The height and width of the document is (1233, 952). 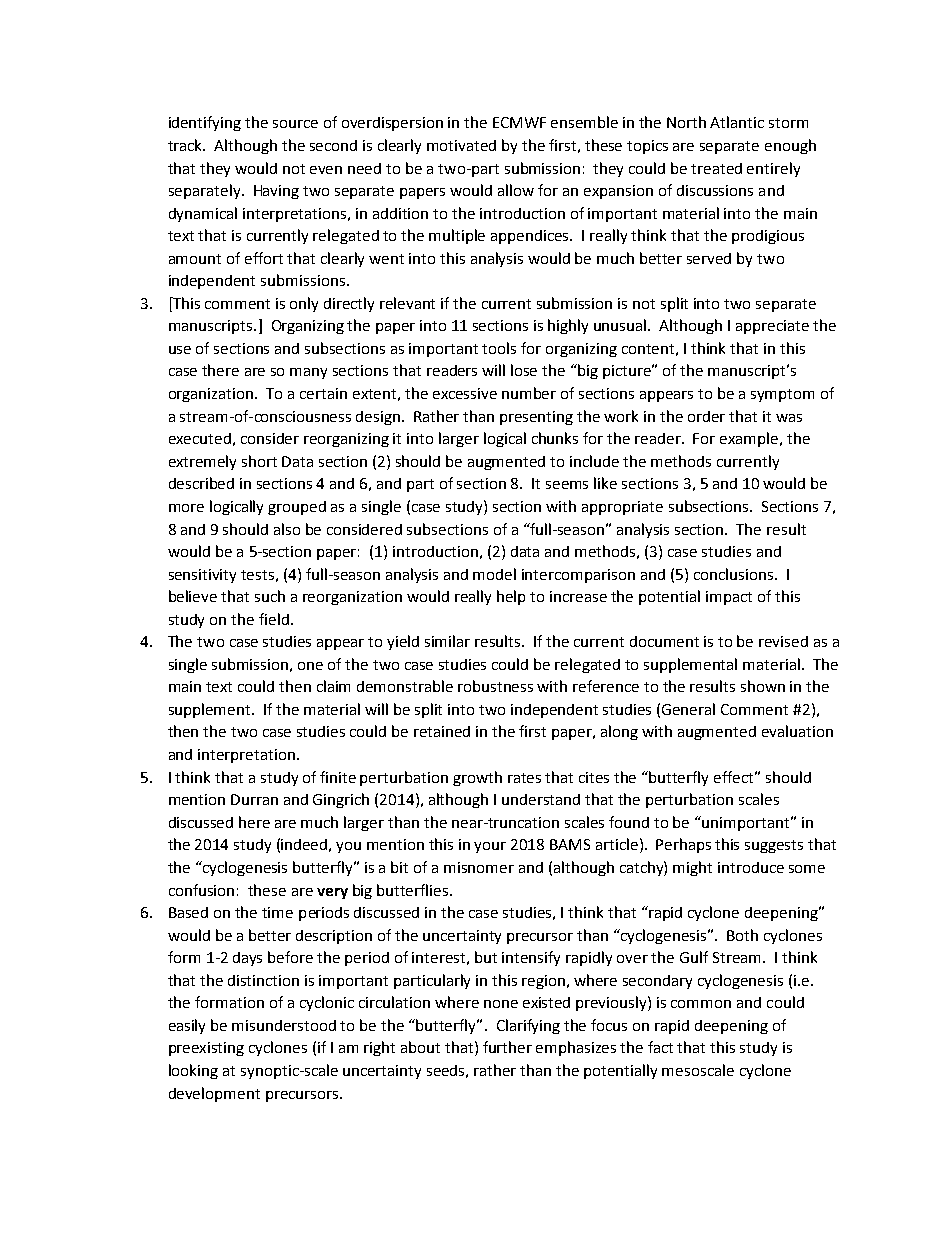 What do you see at coordinates (507, 1047) in the document?
I see `further` at bounding box center [507, 1047].
